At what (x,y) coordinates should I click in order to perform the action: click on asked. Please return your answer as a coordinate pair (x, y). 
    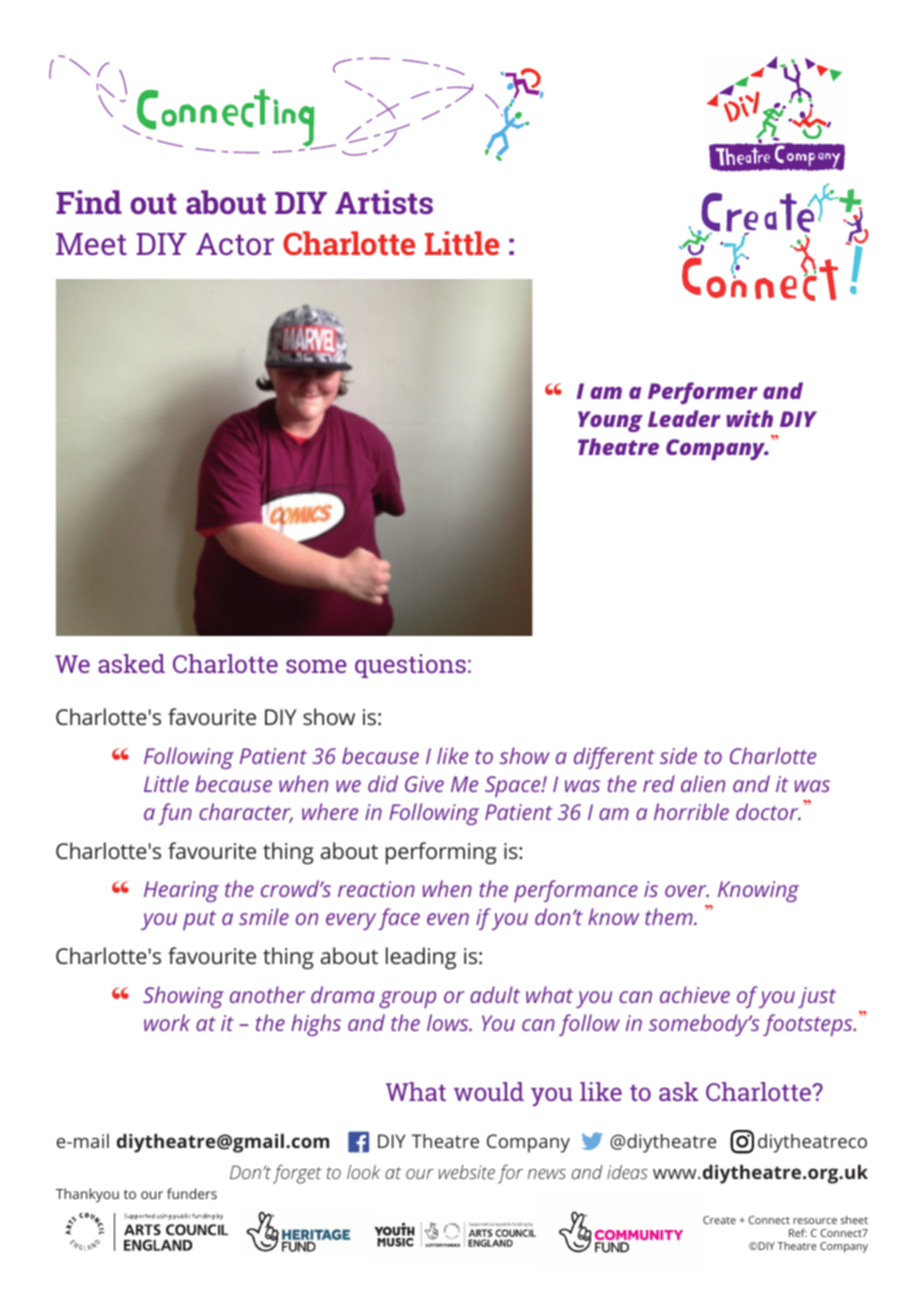
    Looking at the image, I should click on (131, 663).
